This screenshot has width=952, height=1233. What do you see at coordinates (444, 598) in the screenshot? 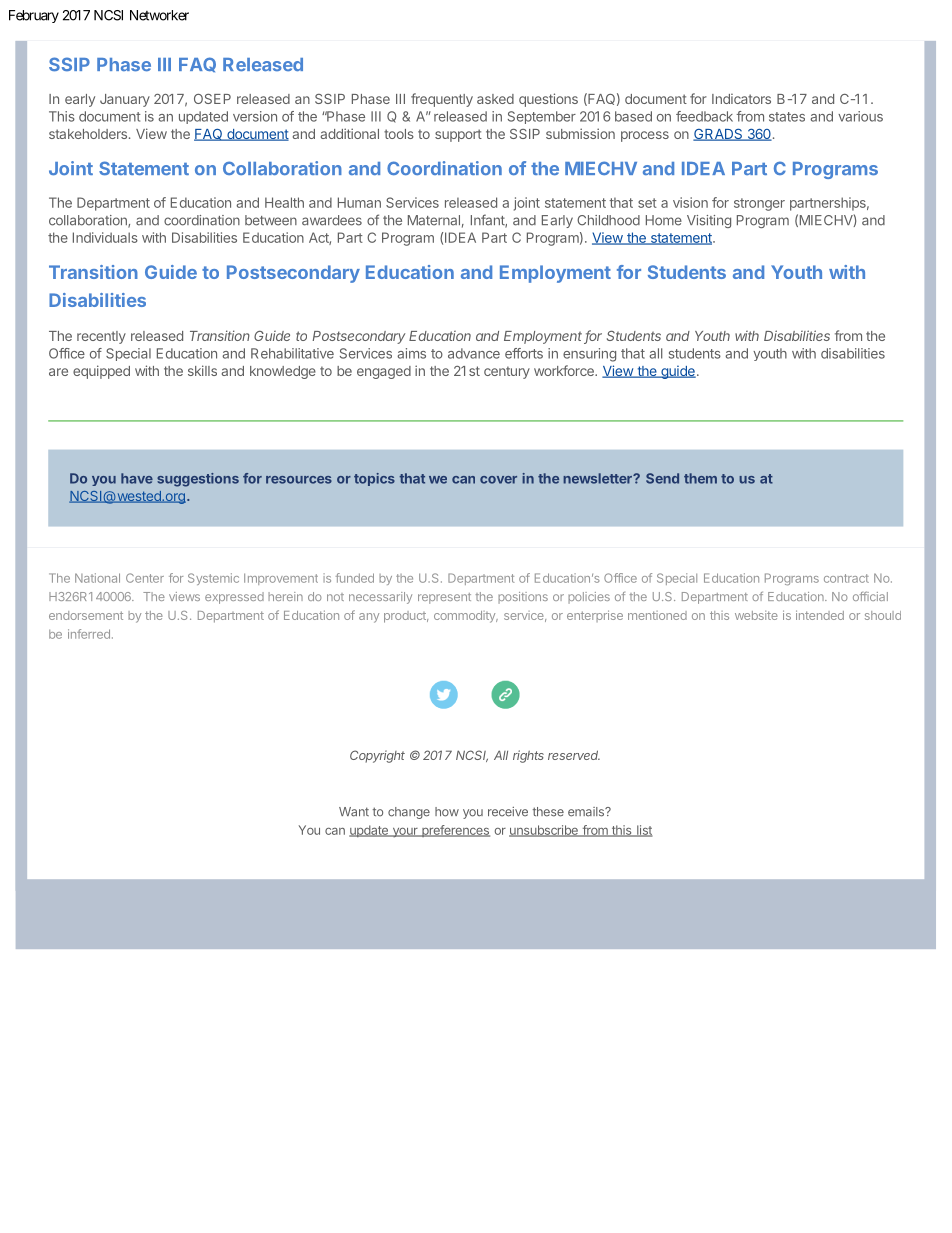
I see `represent` at bounding box center [444, 598].
